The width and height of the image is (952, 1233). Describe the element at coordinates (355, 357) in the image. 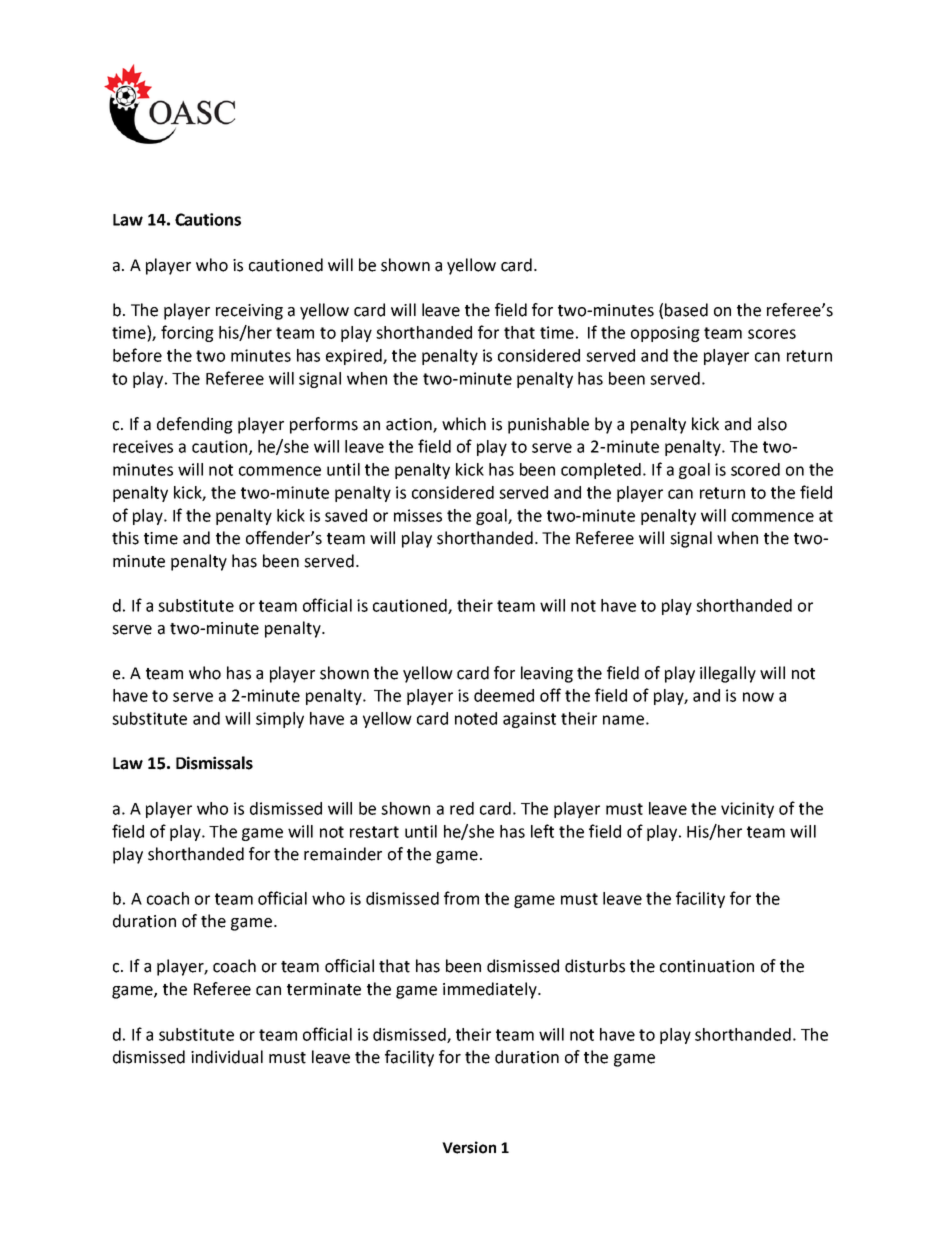

I see `expired` at that location.
